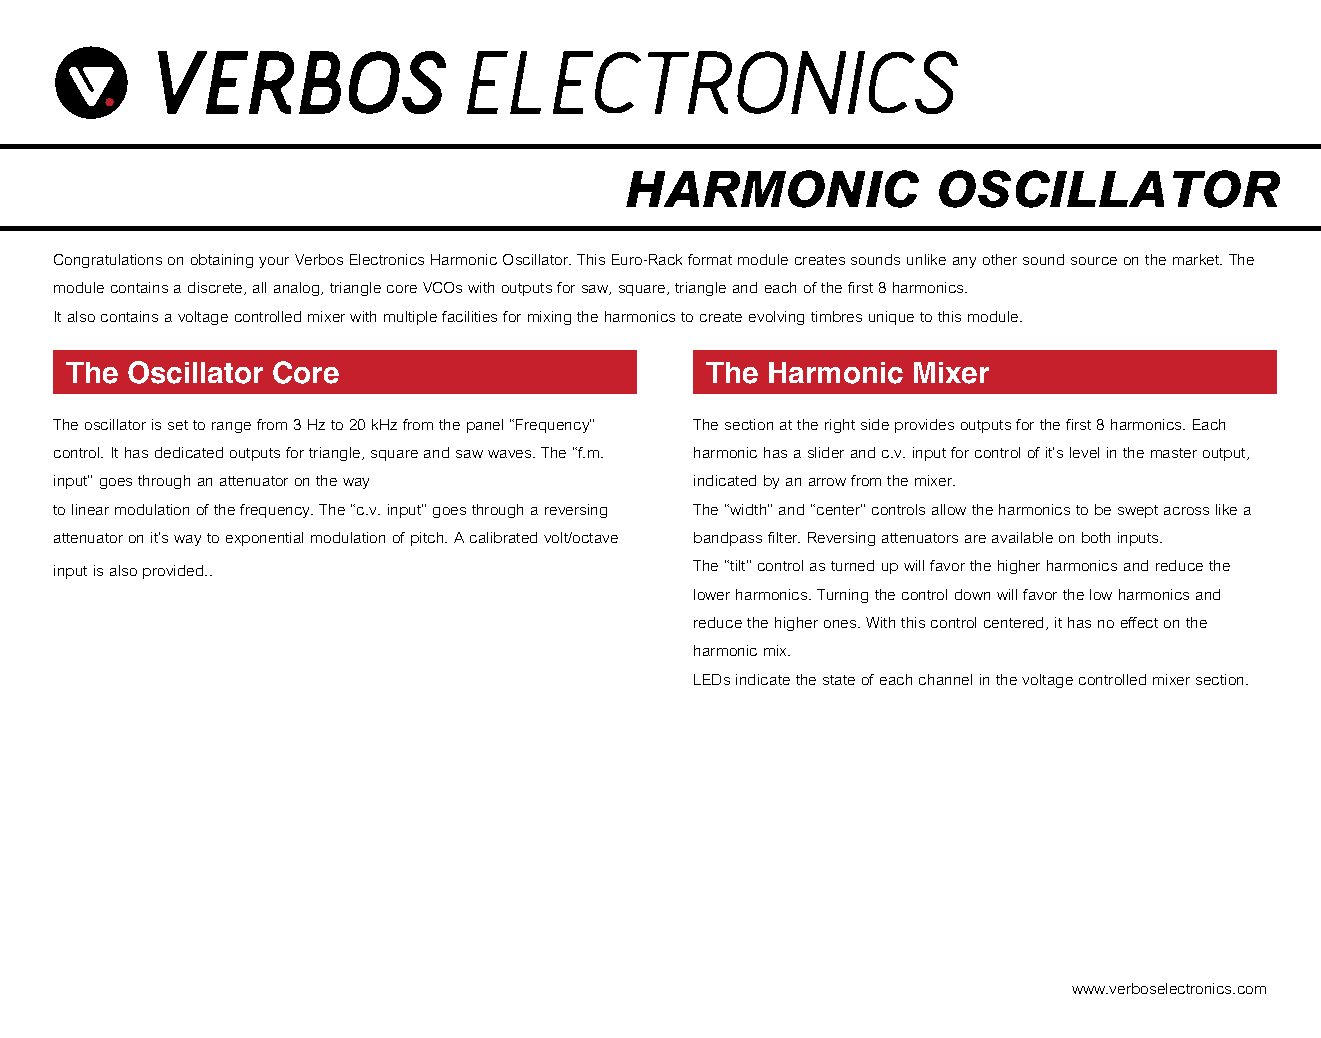 The height and width of the screenshot is (1038, 1321). What do you see at coordinates (972, 594) in the screenshot?
I see `down` at bounding box center [972, 594].
